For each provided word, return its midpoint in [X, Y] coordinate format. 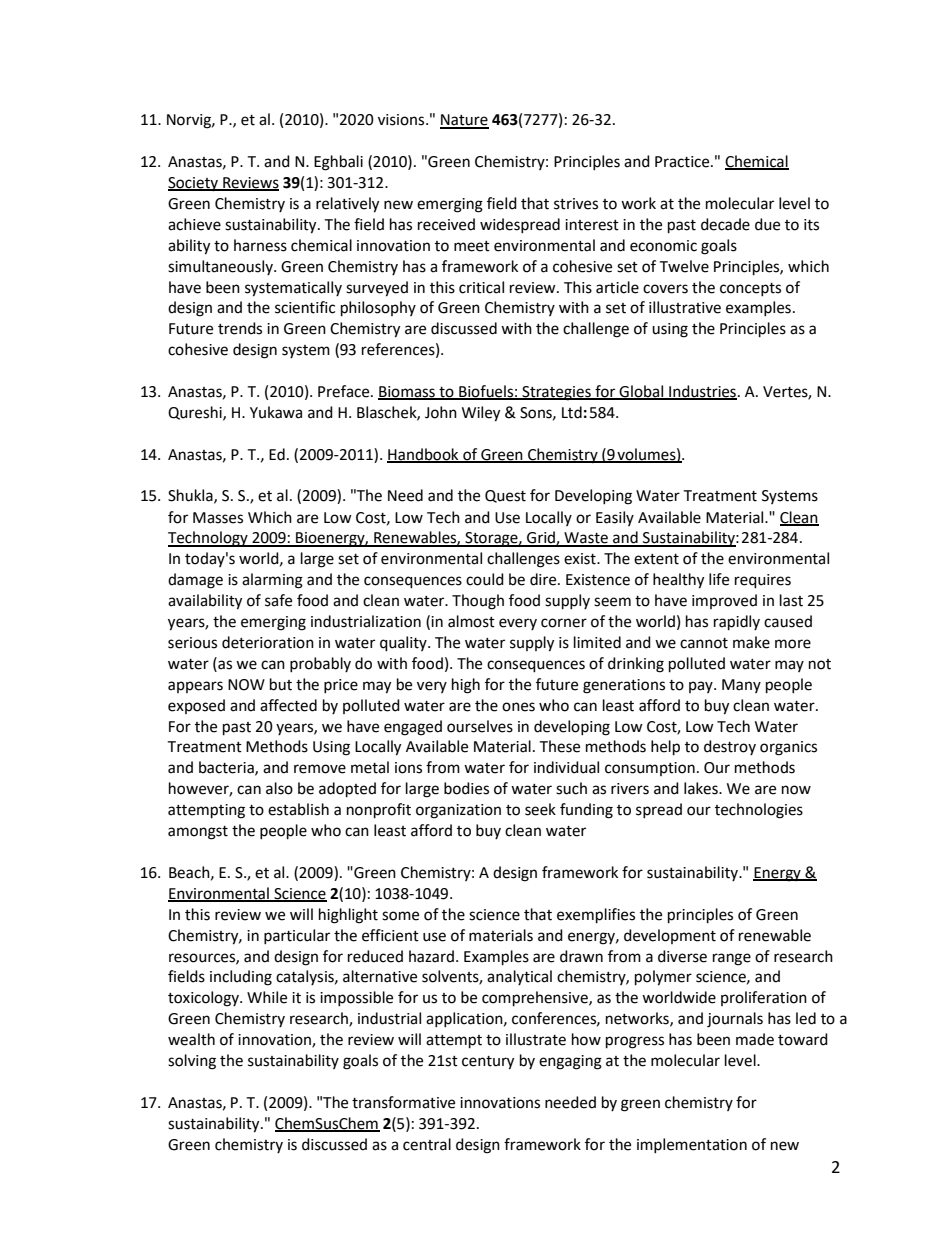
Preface [345, 391]
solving [192, 1062]
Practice [683, 162]
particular [297, 936]
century [488, 1063]
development [670, 936]
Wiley [481, 414]
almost [471, 621]
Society [194, 184]
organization [458, 811]
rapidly [737, 623]
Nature [464, 121]
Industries [702, 392]
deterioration [268, 642]
